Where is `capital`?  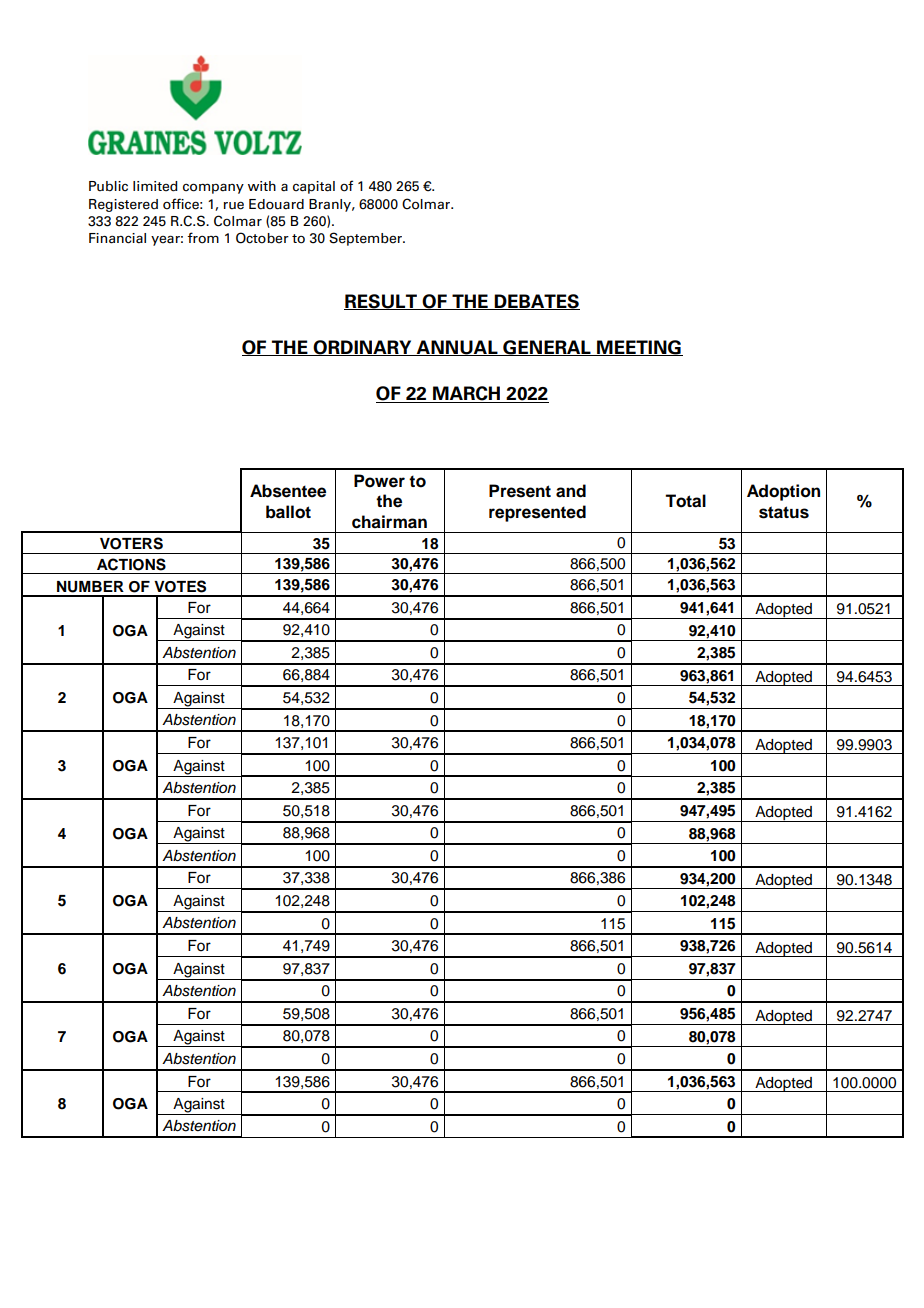 capital is located at coordinates (314, 187).
